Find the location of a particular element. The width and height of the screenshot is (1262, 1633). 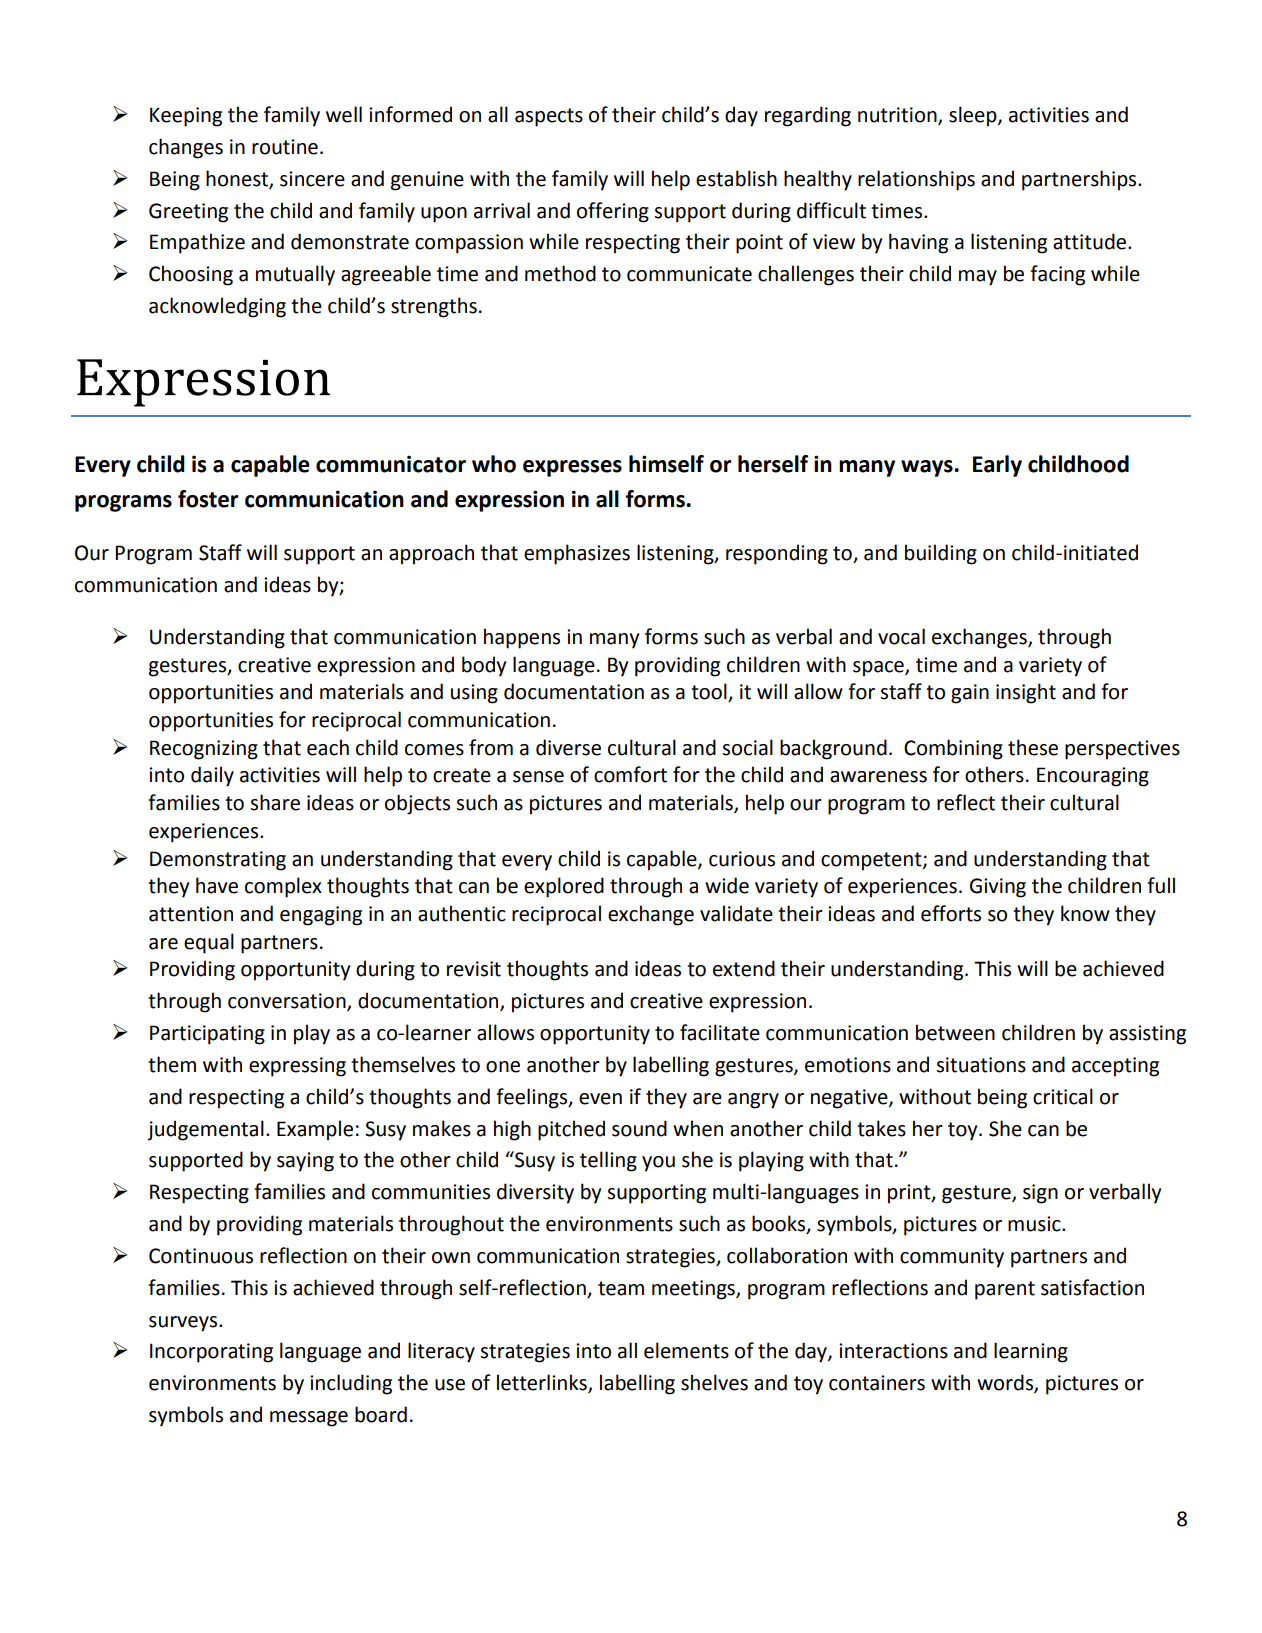

conversation is located at coordinates (288, 1002).
